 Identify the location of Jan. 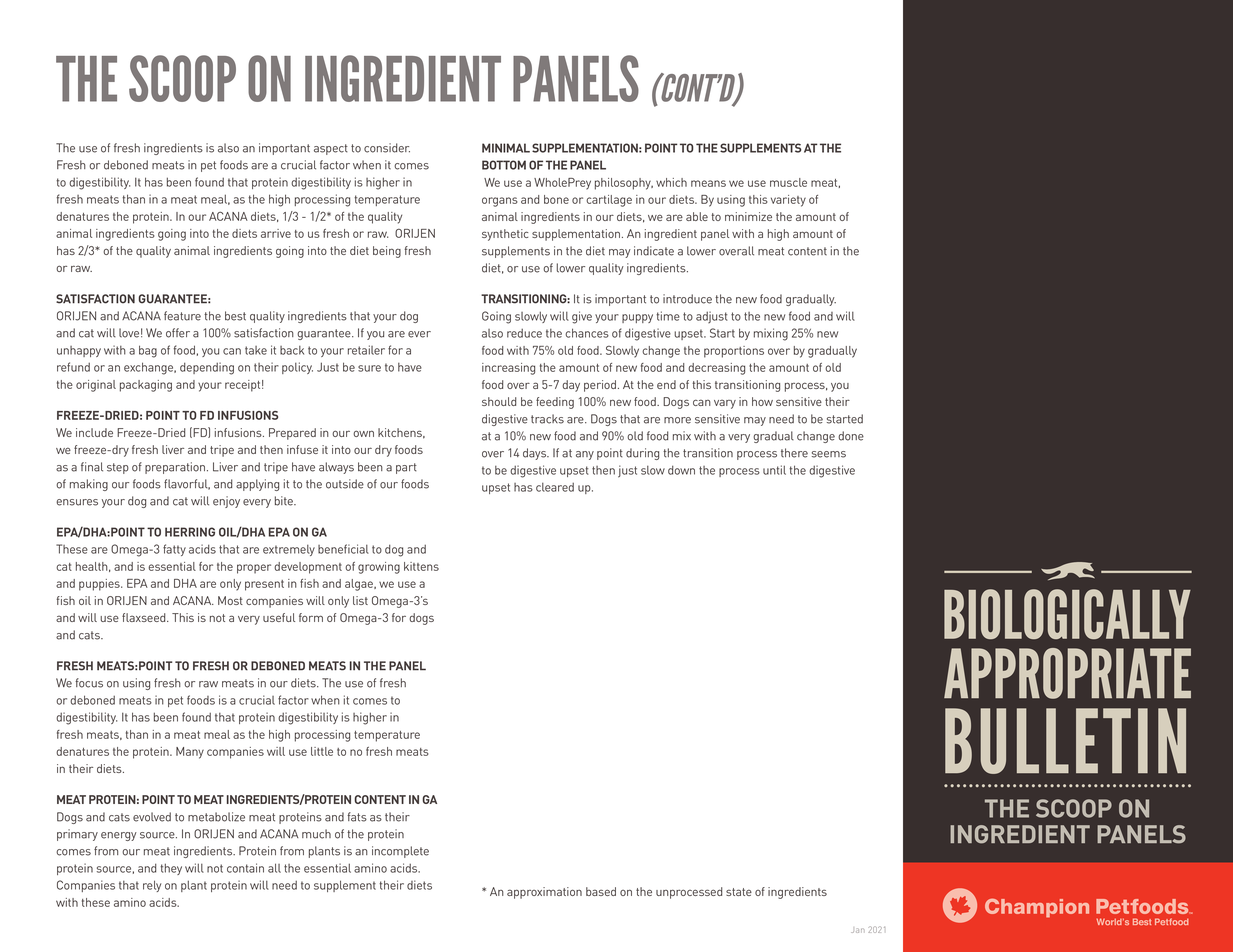
(856, 930).
